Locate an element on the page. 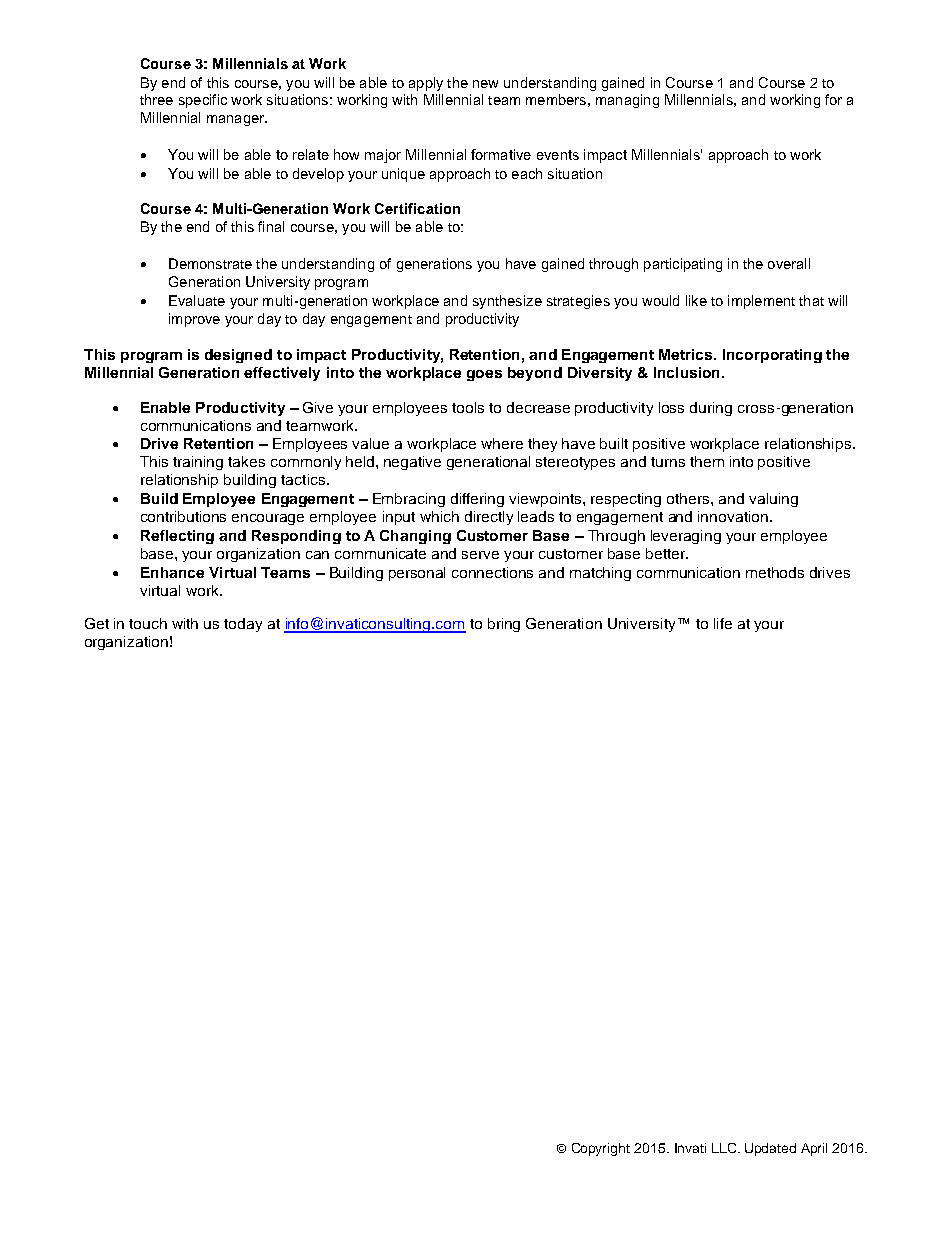 This document has width=952, height=1233. managing is located at coordinates (627, 101).
